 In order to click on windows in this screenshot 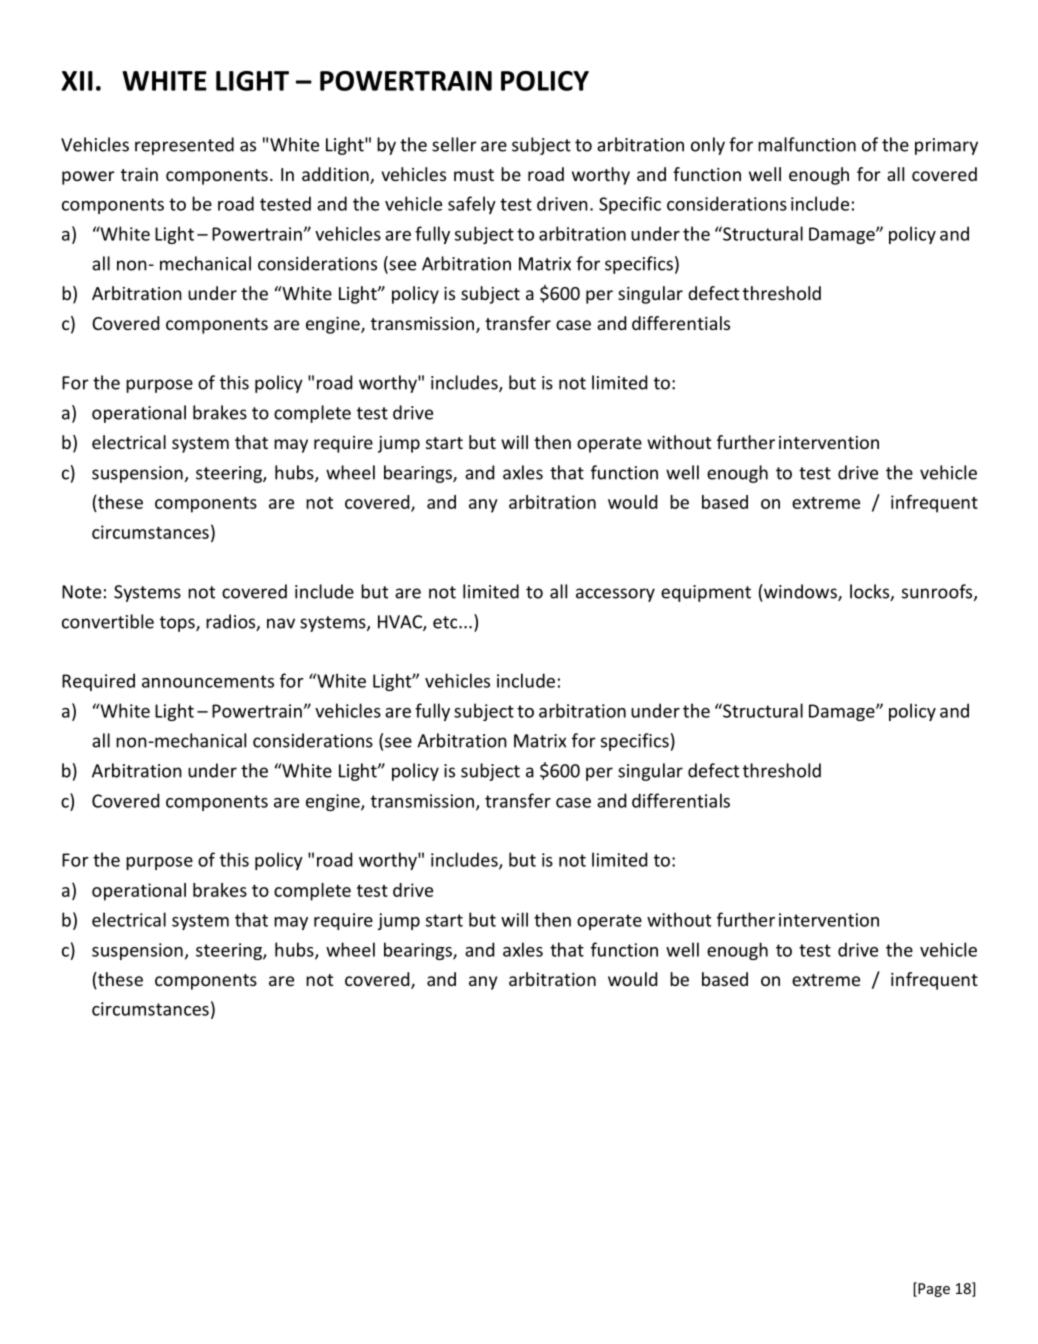, I will do `click(800, 592)`.
